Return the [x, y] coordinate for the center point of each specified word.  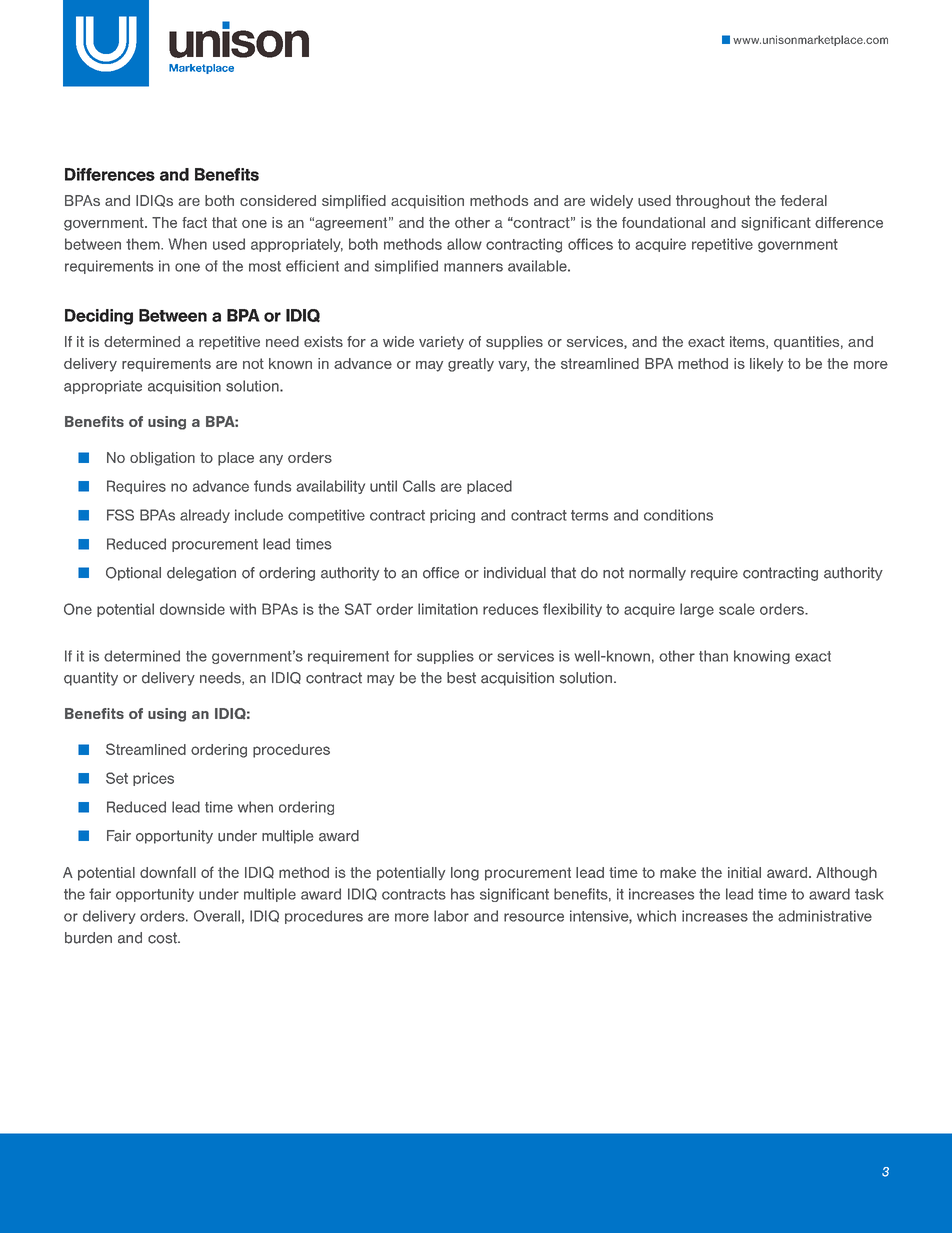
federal [803, 200]
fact [194, 222]
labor [451, 916]
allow [464, 244]
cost [163, 938]
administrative [825, 916]
